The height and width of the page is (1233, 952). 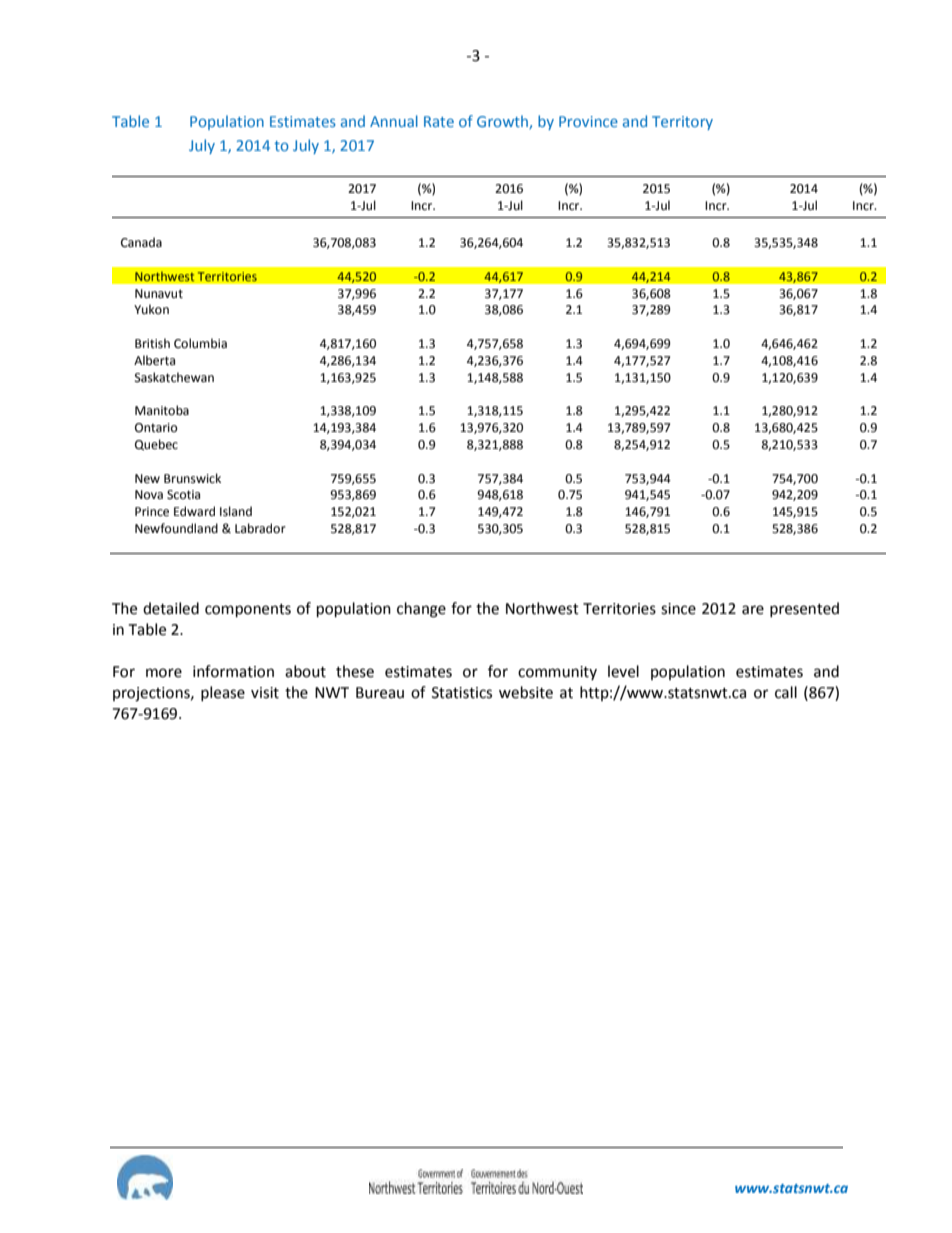 What do you see at coordinates (394, 121) in the page?
I see `Annual` at bounding box center [394, 121].
